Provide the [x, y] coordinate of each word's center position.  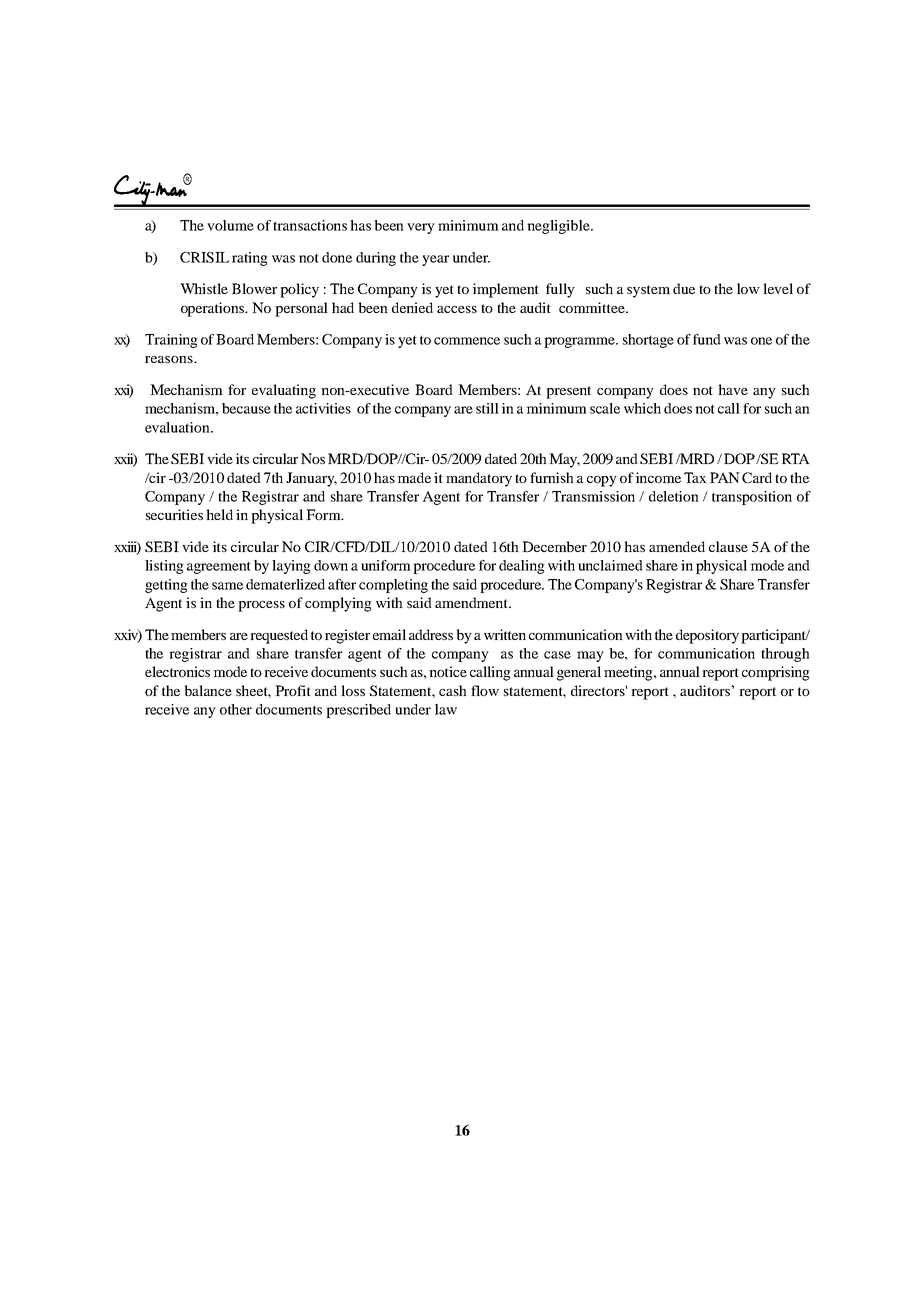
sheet [253, 691]
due [684, 288]
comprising [776, 673]
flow [485, 690]
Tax [695, 477]
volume [230, 225]
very [421, 228]
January [311, 479]
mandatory [479, 479]
